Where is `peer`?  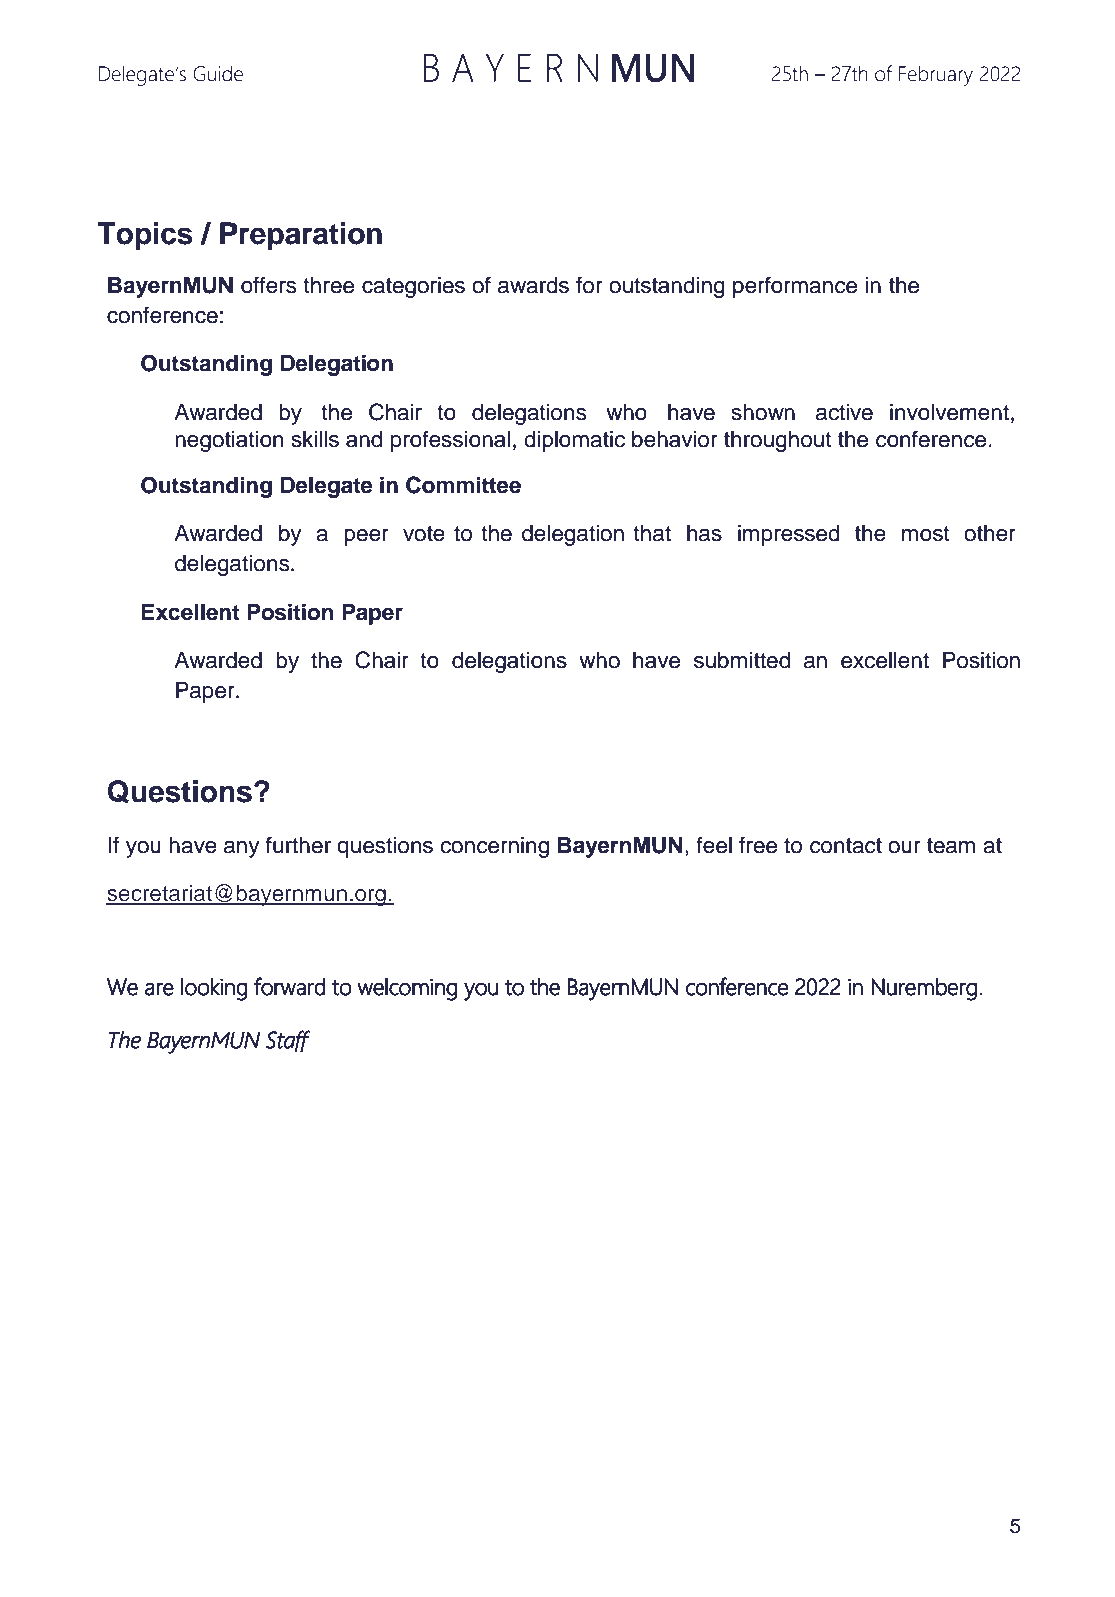
peer is located at coordinates (366, 537).
